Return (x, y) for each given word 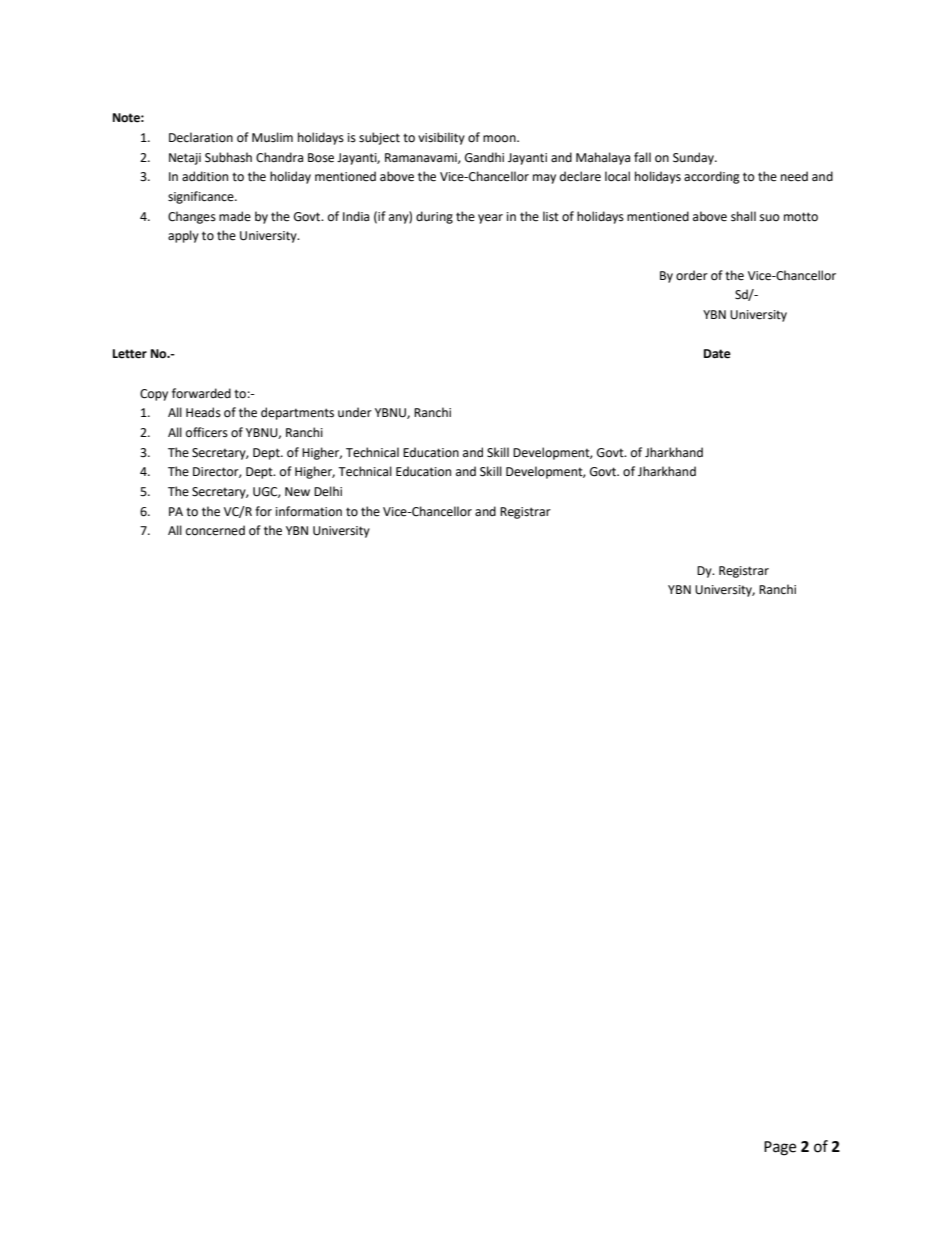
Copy (154, 395)
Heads (203, 412)
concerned (215, 530)
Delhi (328, 491)
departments (297, 413)
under (355, 412)
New (297, 492)
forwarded (201, 393)
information (309, 511)
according (712, 177)
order (692, 275)
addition (205, 176)
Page (780, 1148)
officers (207, 432)
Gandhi (484, 157)
